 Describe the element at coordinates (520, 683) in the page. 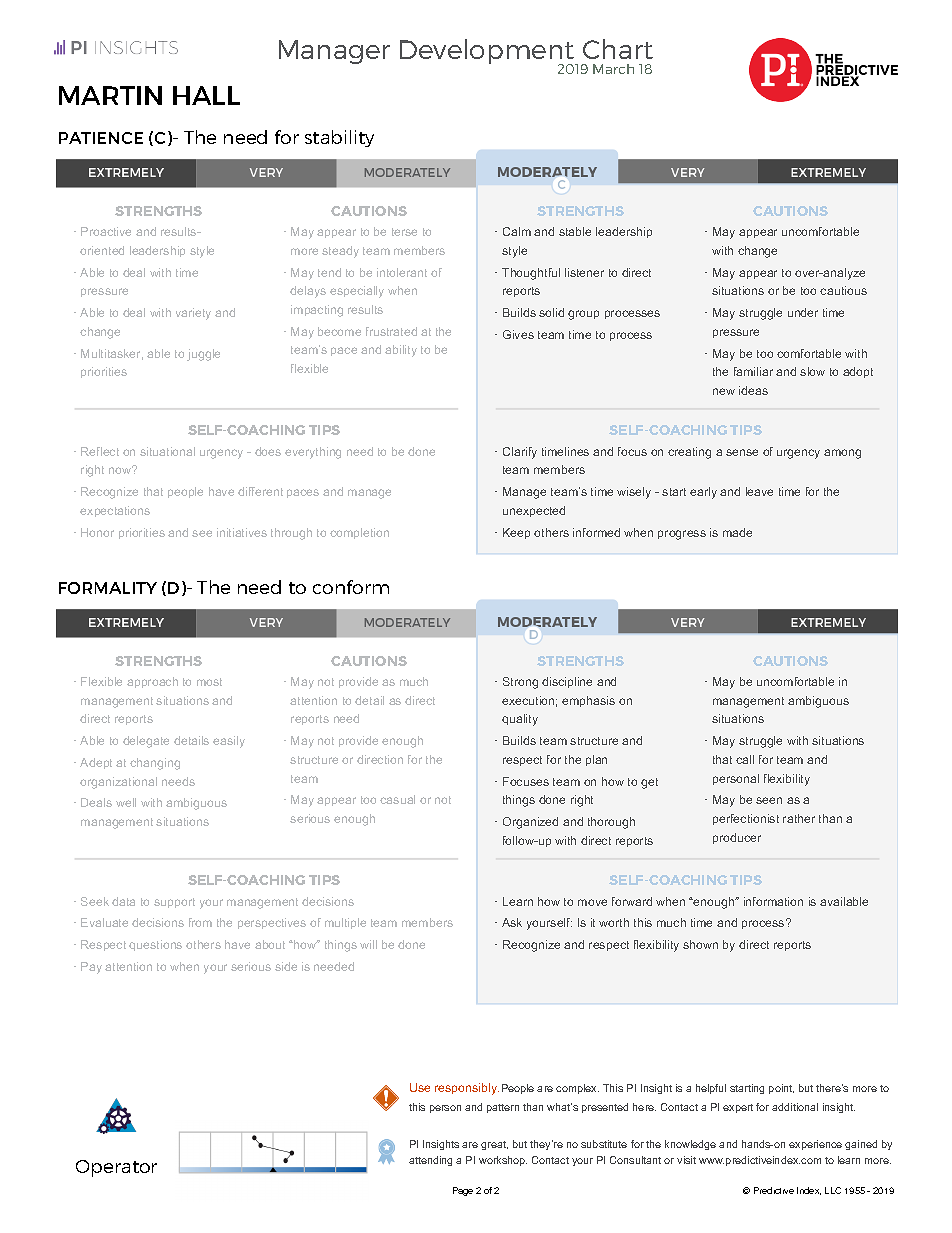

I see `Strong` at that location.
